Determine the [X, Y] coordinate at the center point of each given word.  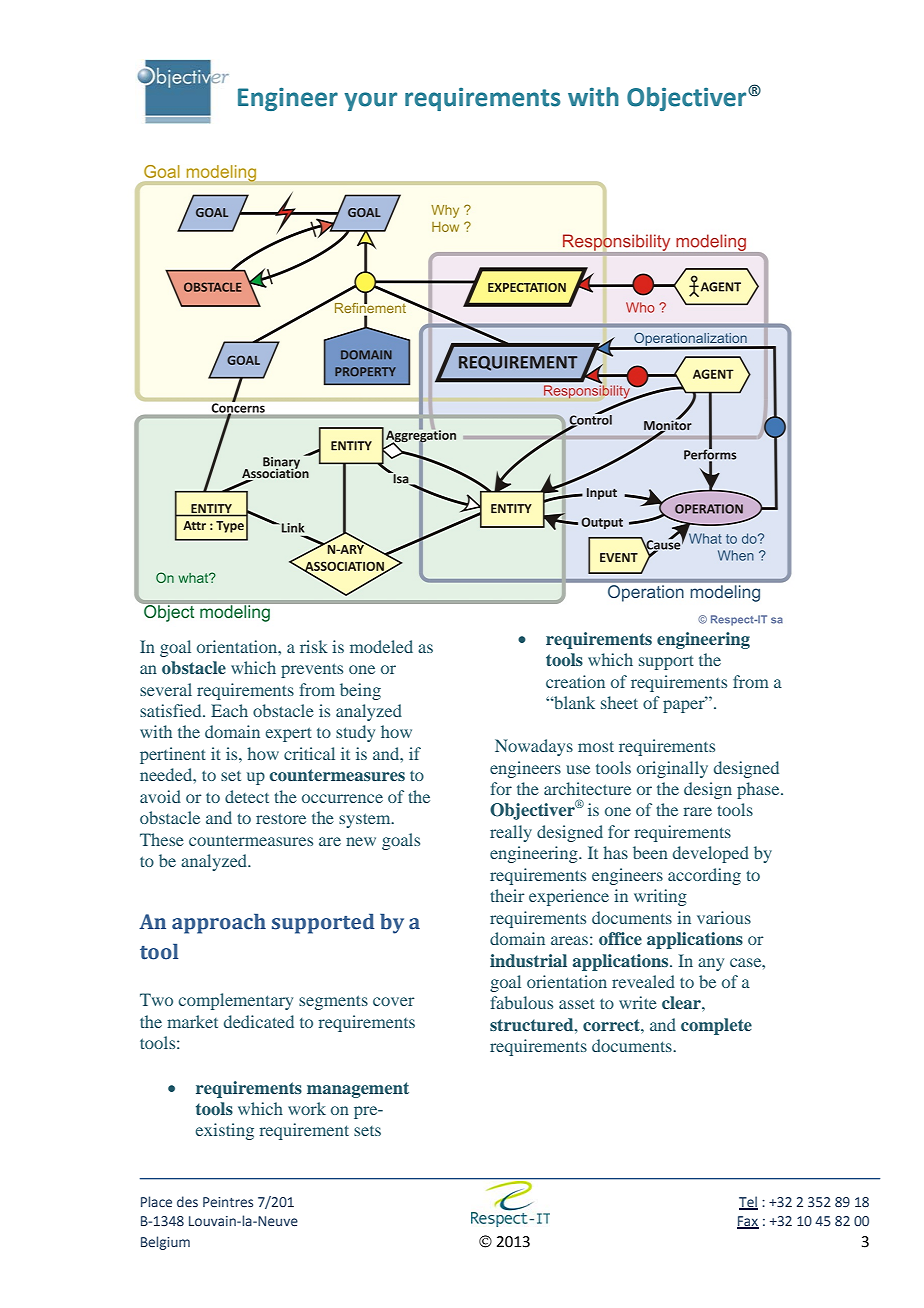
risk [314, 646]
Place [156, 1201]
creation [575, 681]
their [507, 895]
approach [219, 924]
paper [685, 705]
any [711, 964]
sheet [619, 702]
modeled [381, 646]
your [370, 101]
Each [229, 710]
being [360, 691]
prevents [312, 670]
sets [367, 1131]
